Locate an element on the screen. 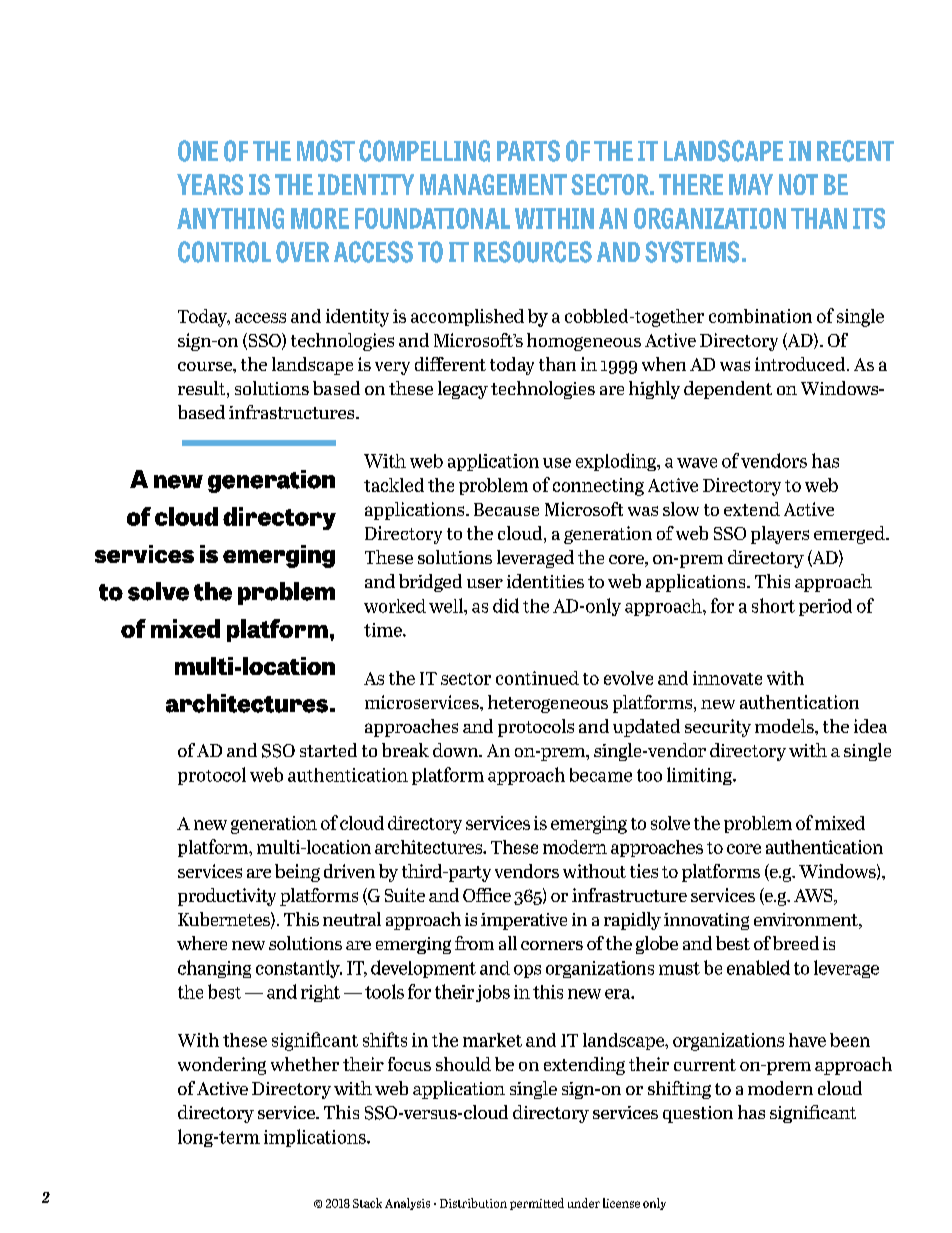  implications is located at coordinates (316, 1138).
